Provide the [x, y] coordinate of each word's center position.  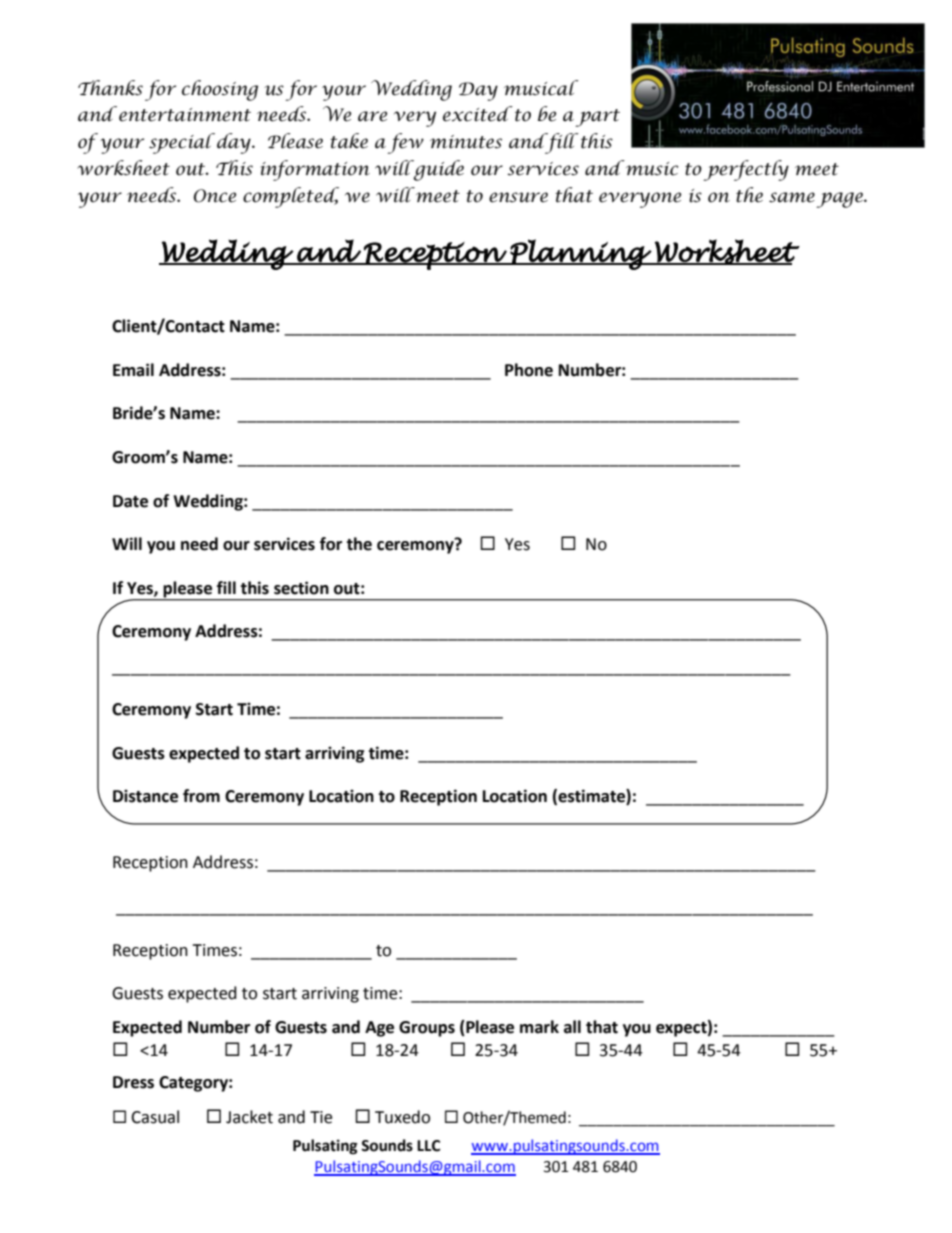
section [301, 588]
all [572, 1027]
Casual [155, 1117]
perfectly [746, 170]
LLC [428, 1146]
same [792, 197]
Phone [529, 370]
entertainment [185, 115]
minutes [466, 142]
